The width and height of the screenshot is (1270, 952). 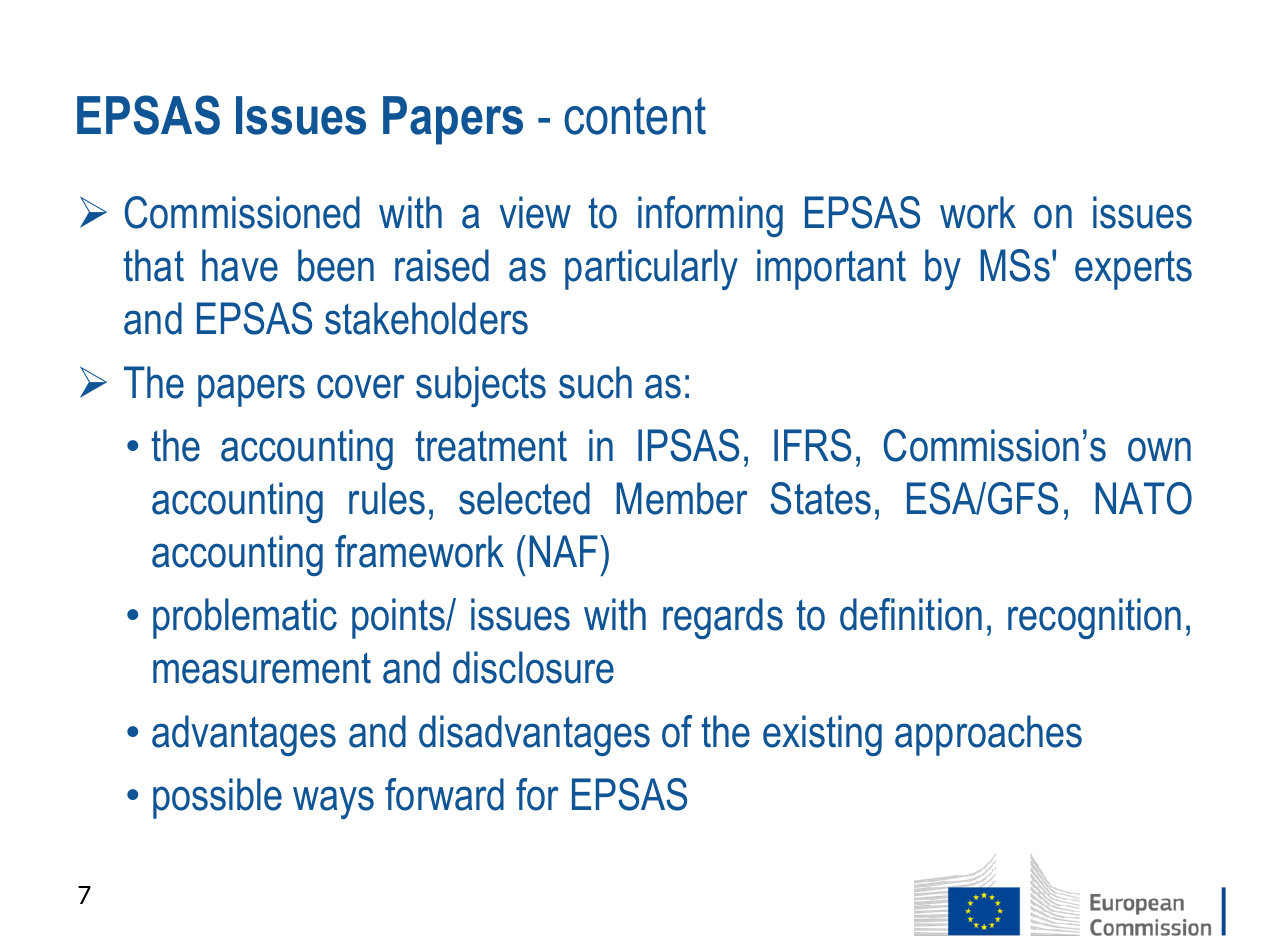 I want to click on content, so click(x=635, y=116).
